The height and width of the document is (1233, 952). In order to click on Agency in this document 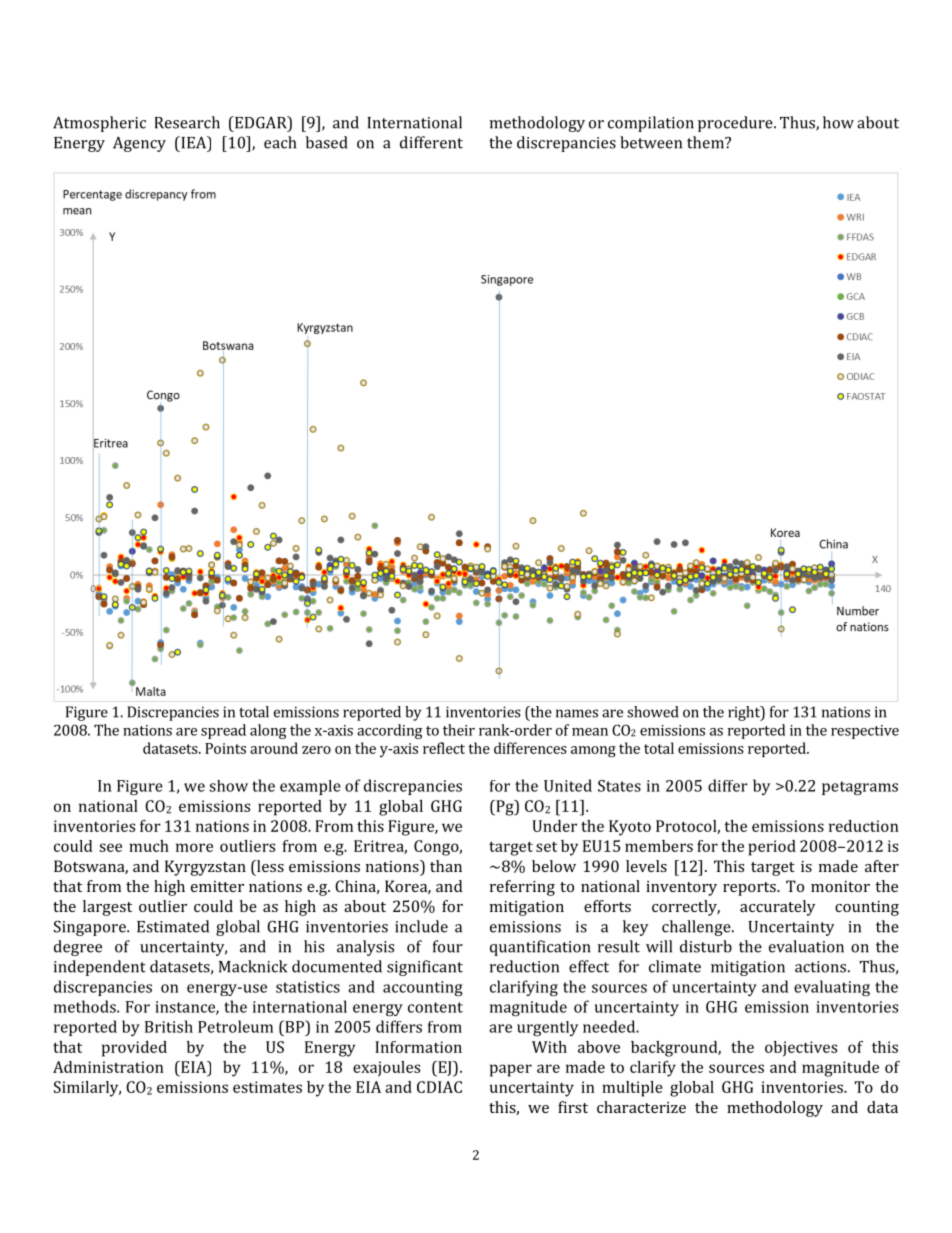, I will do `click(139, 144)`.
